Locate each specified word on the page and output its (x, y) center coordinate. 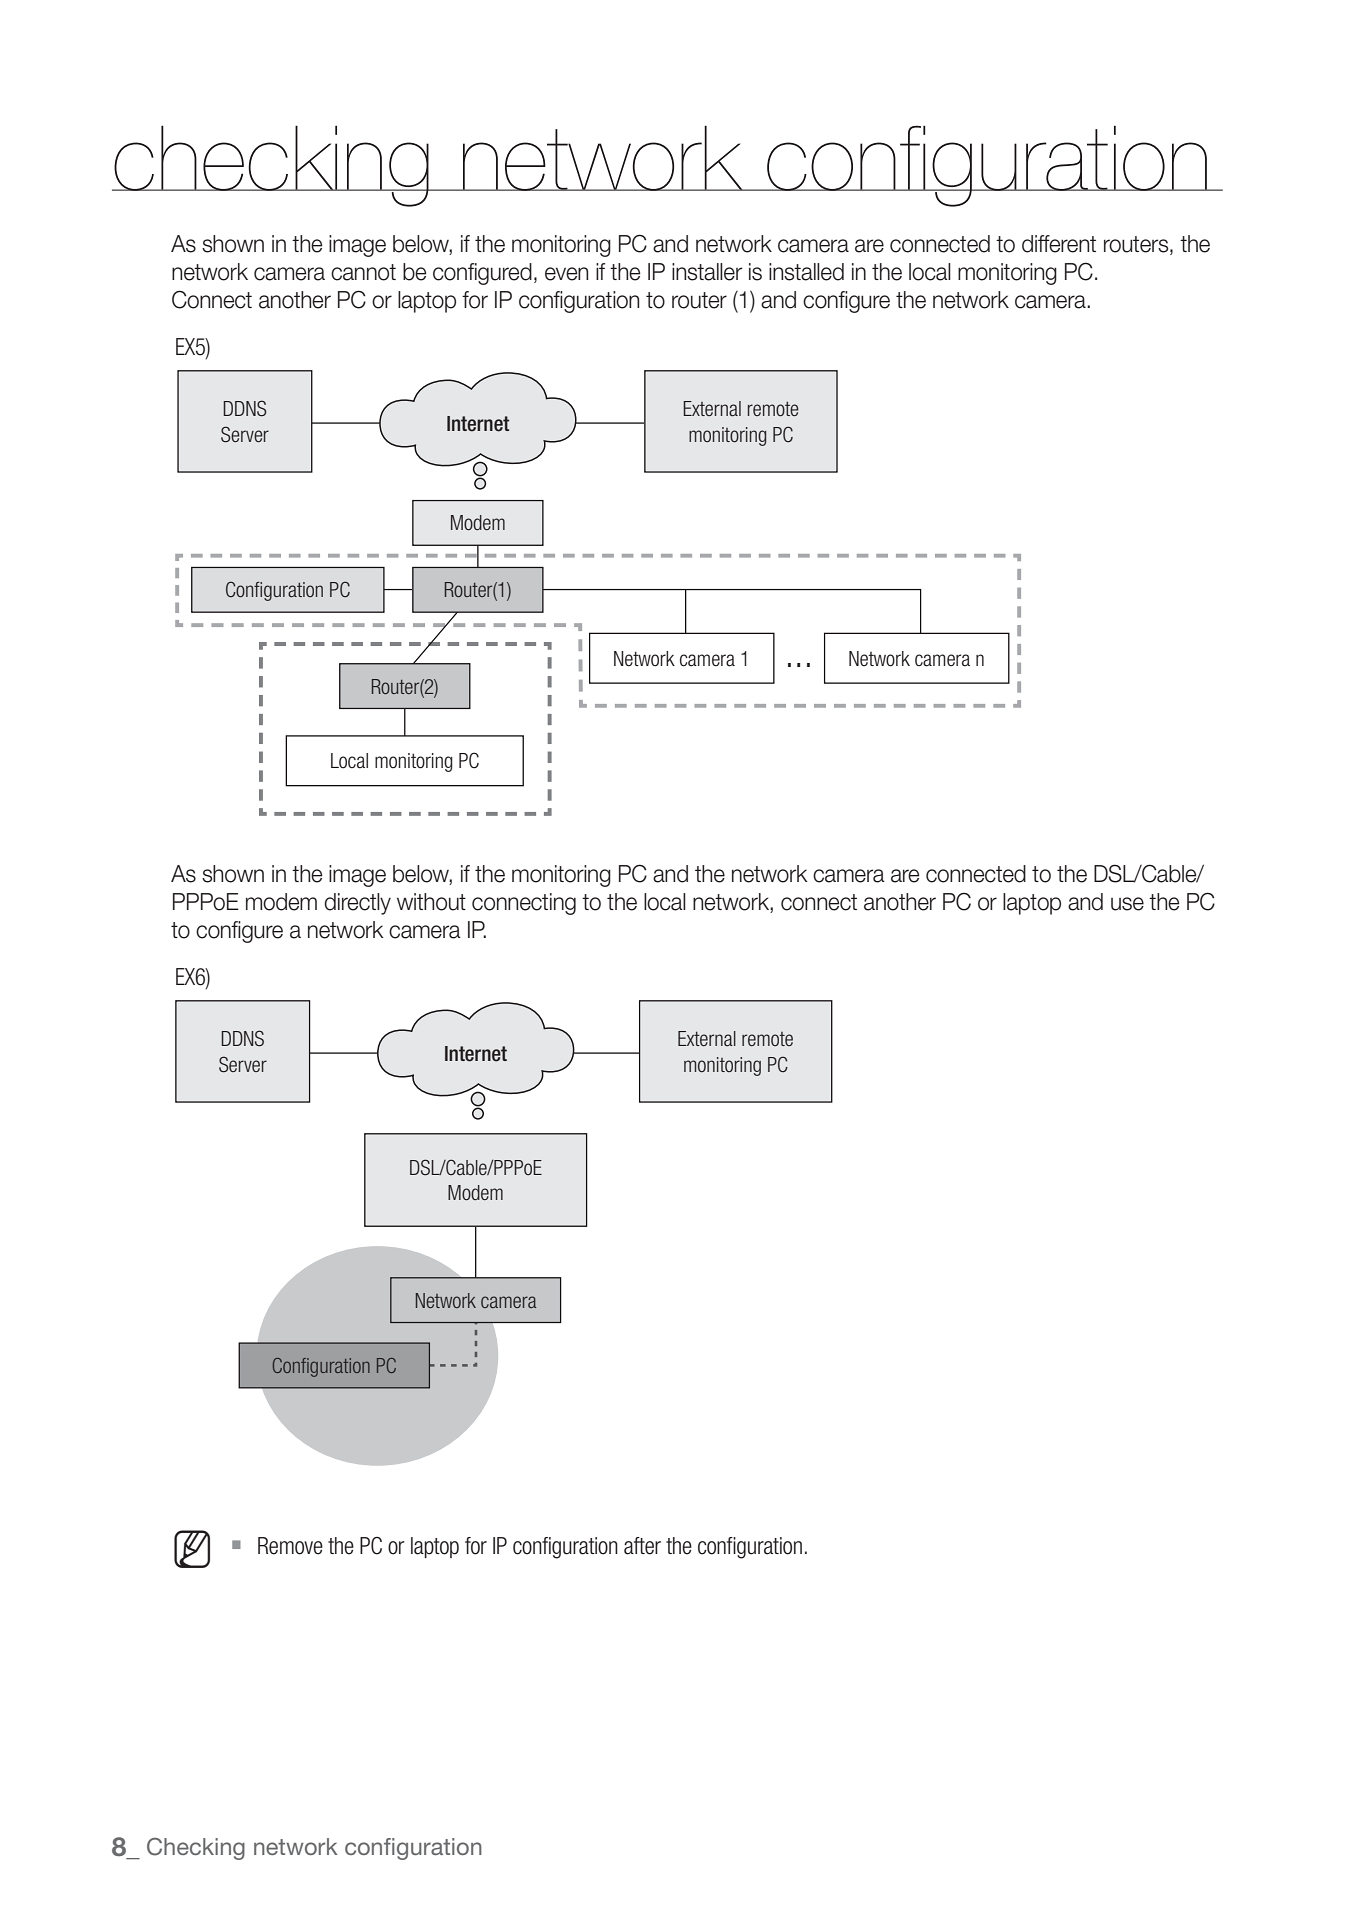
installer (707, 272)
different (1059, 244)
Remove (290, 1546)
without (431, 902)
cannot (363, 272)
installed (806, 272)
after (642, 1546)
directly (357, 904)
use (1127, 904)
